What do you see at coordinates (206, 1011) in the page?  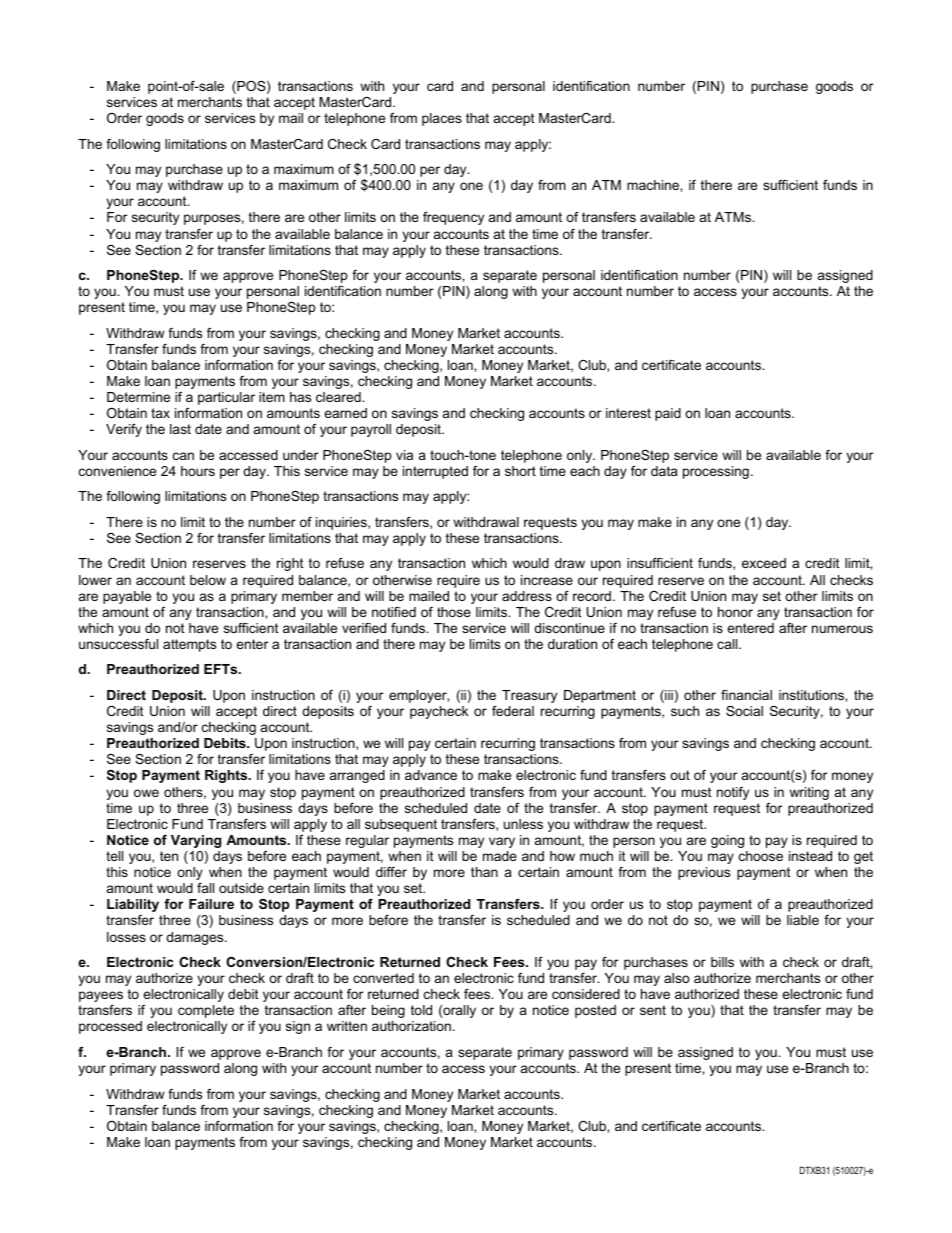 I see `complete` at bounding box center [206, 1011].
